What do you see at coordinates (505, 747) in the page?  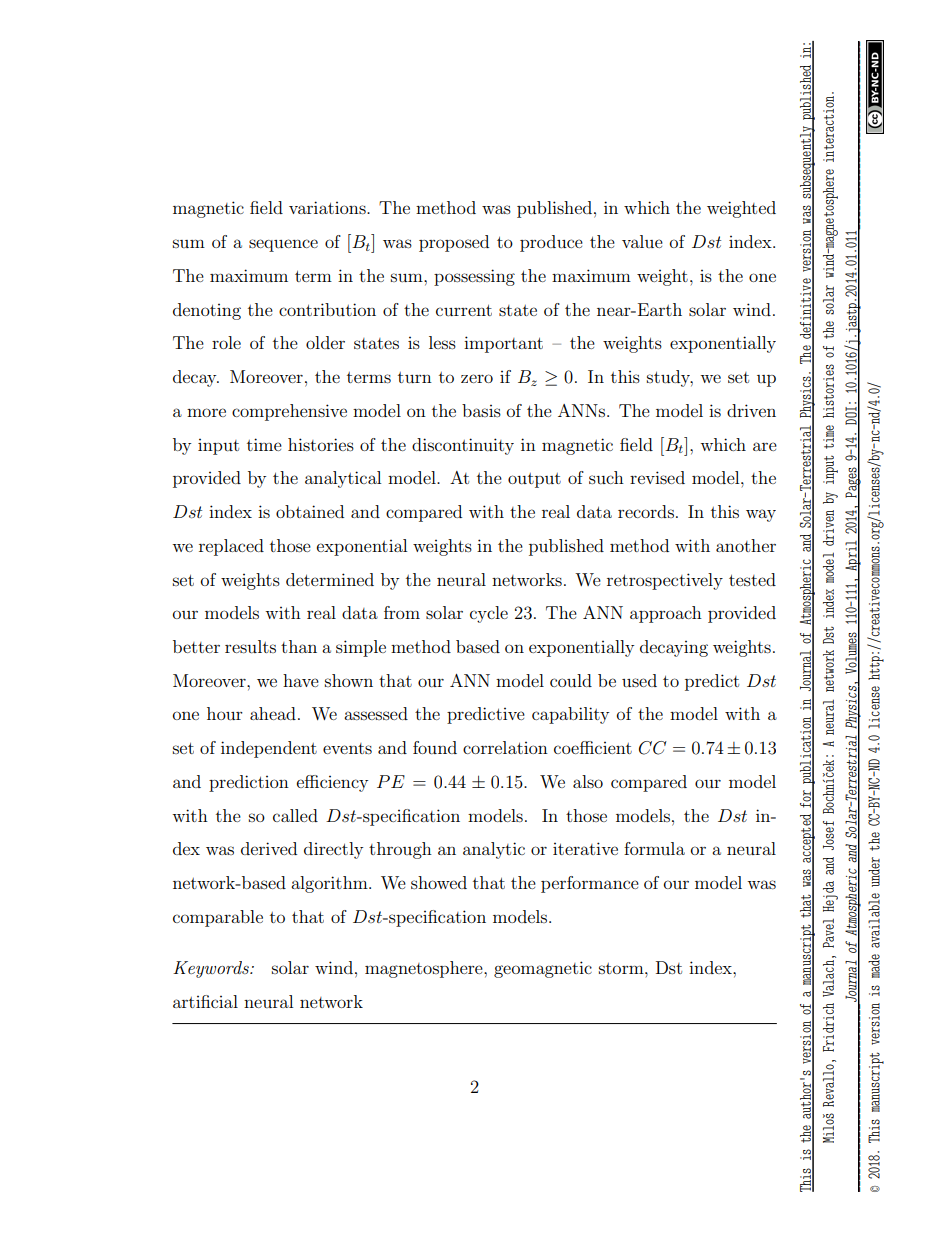 I see `correlation` at bounding box center [505, 747].
